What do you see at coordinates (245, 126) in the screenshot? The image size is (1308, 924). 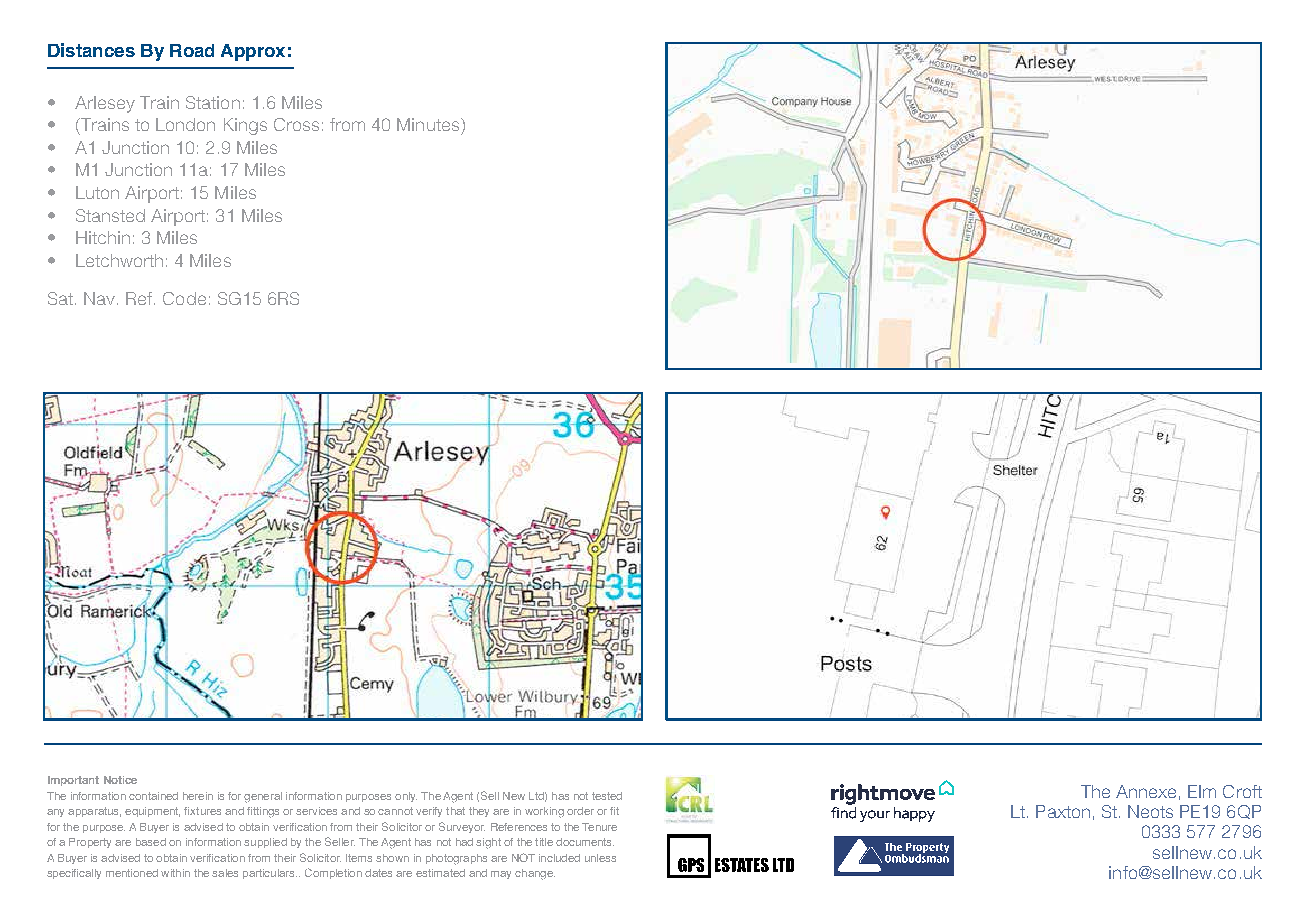 I see `Kings` at bounding box center [245, 126].
